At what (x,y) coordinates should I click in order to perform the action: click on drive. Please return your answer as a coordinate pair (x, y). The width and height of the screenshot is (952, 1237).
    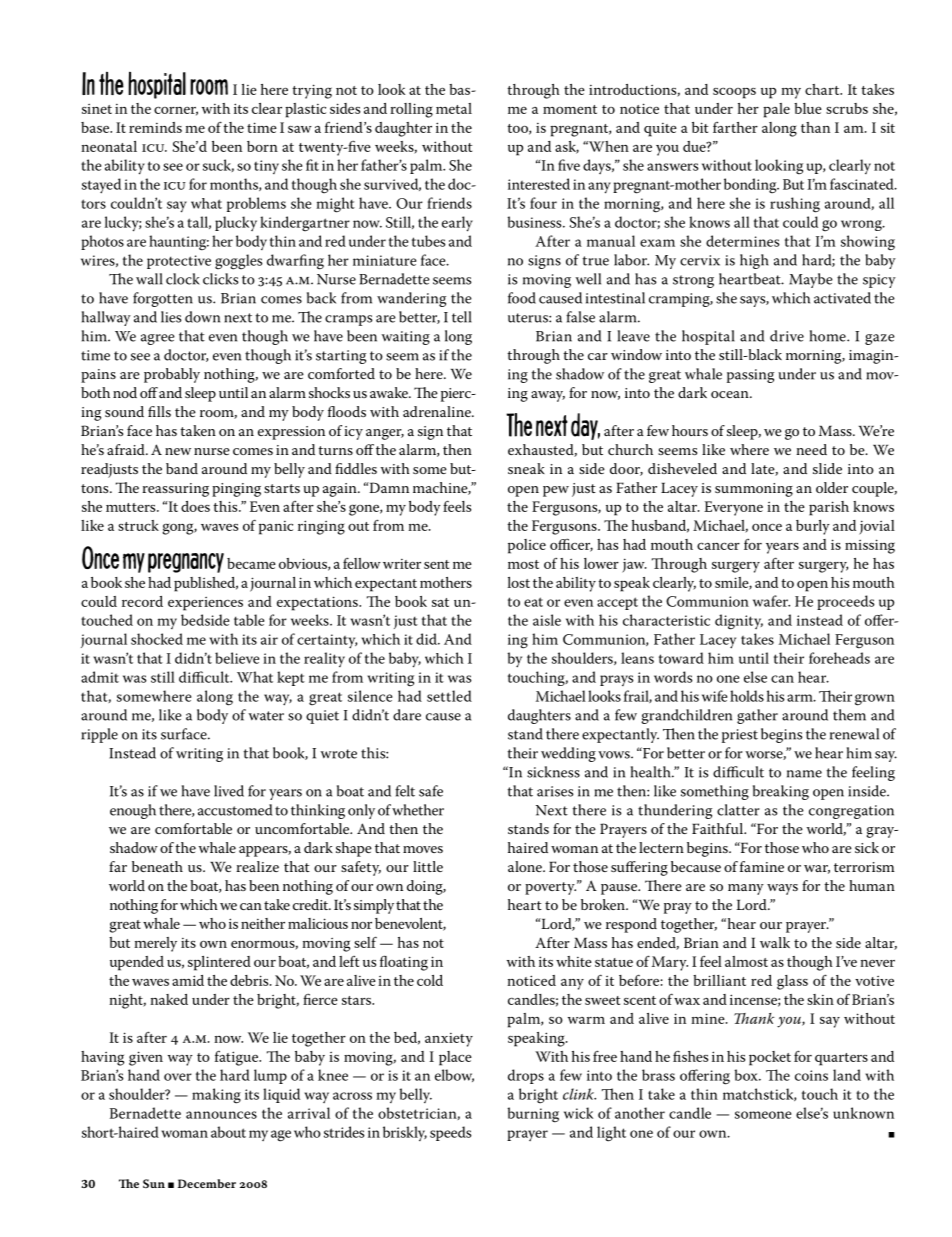
    Looking at the image, I should click on (787, 336).
